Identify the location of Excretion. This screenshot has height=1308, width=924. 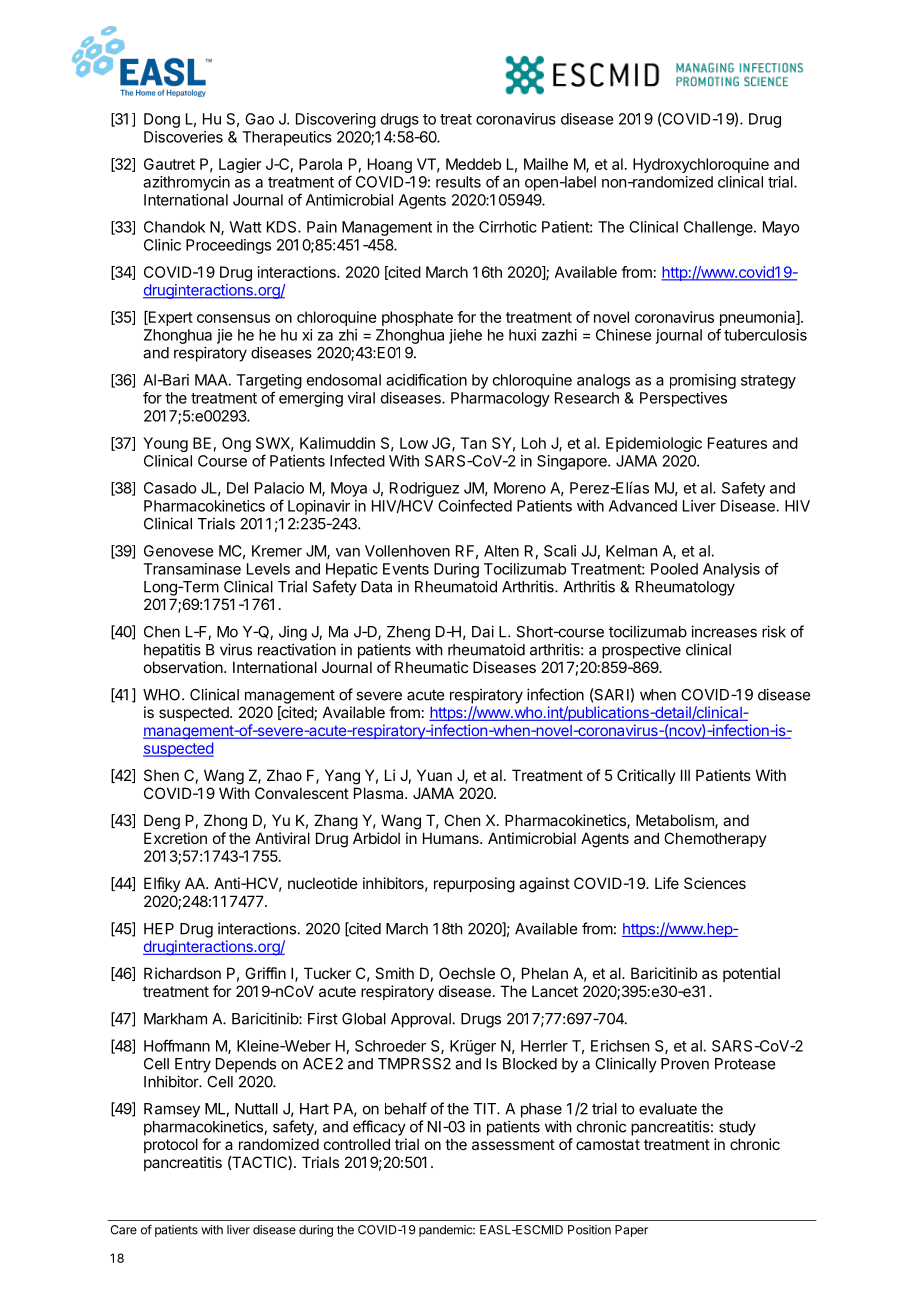
(175, 838).
